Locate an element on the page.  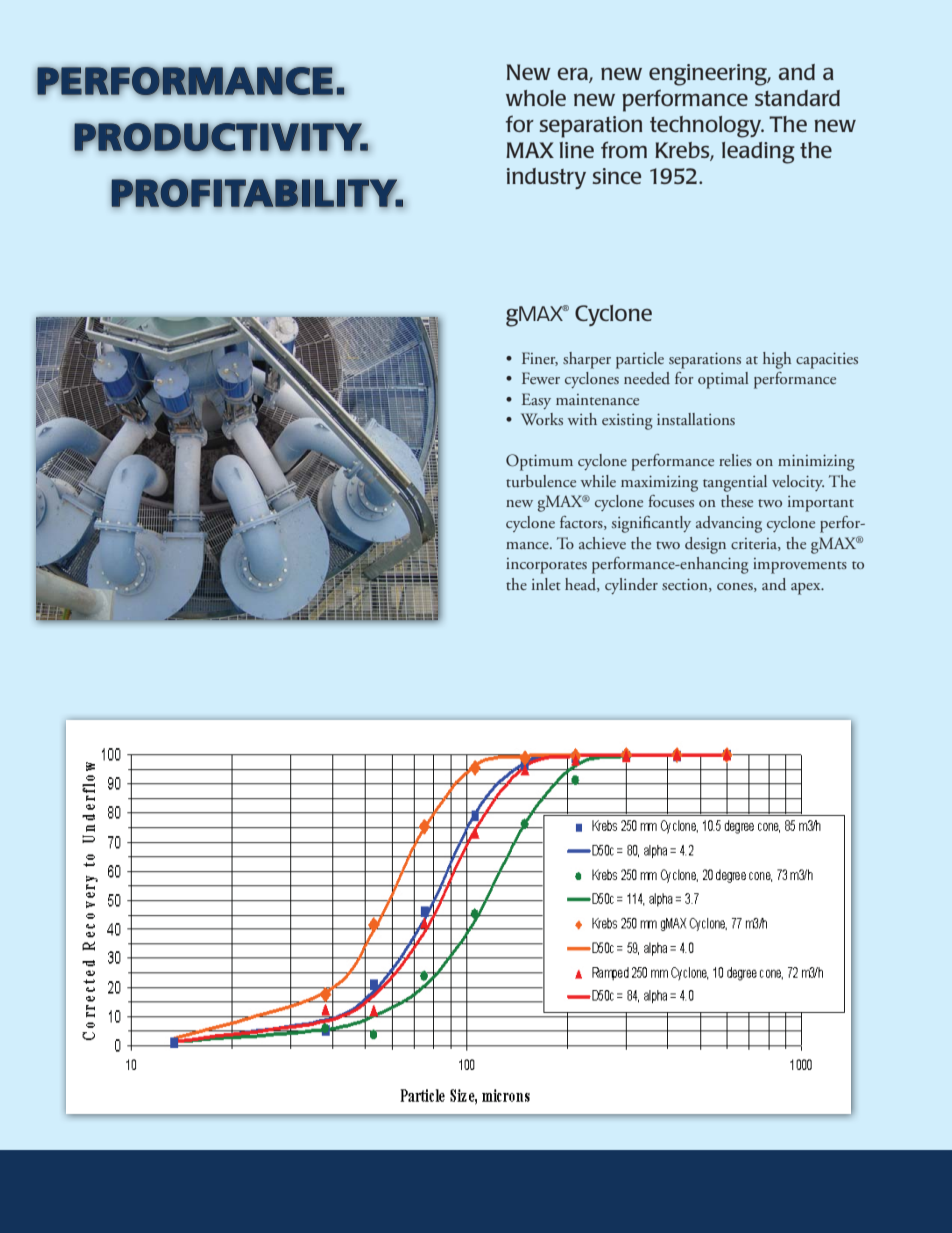
whole is located at coordinates (536, 98).
